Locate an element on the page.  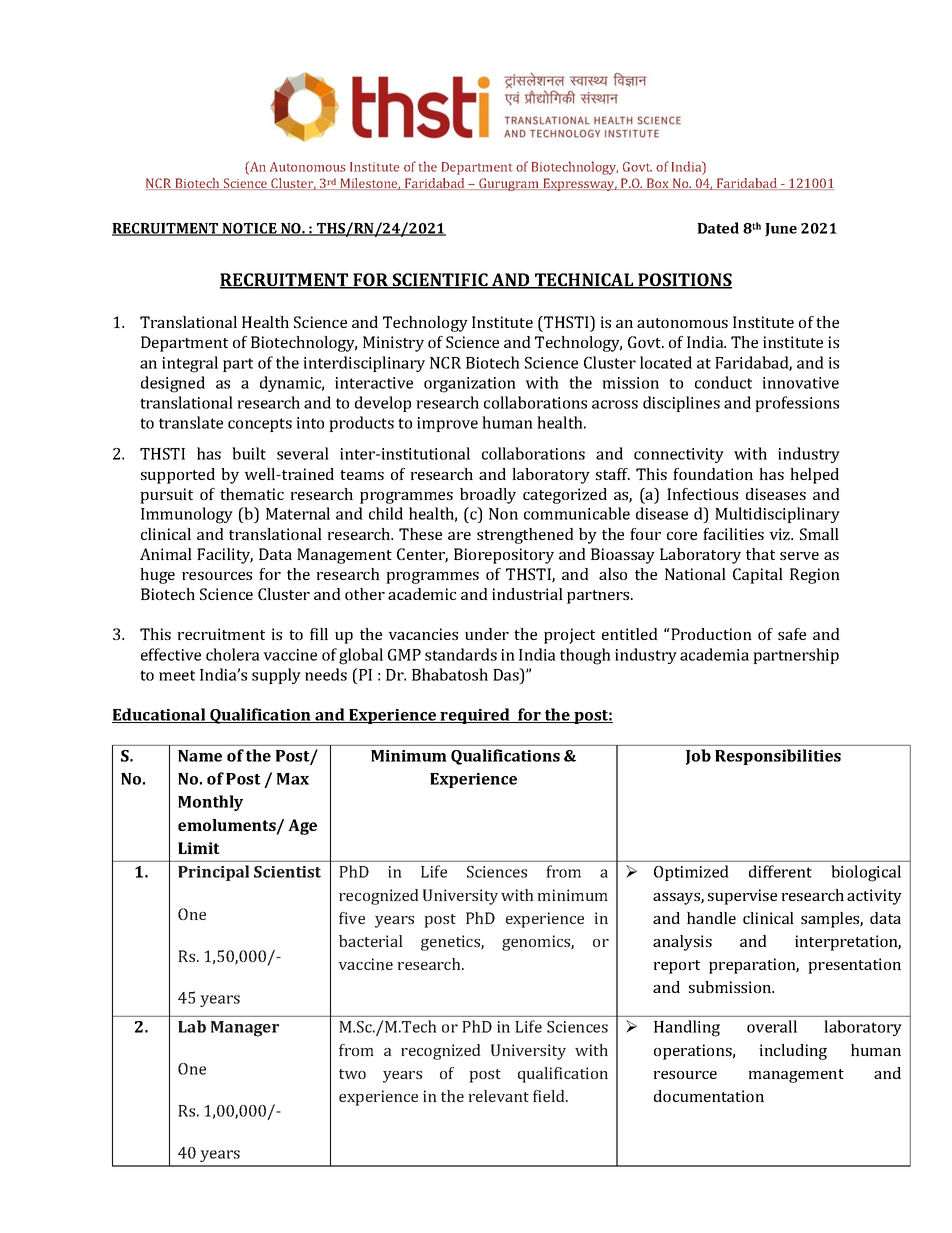
improve is located at coordinates (447, 424).
